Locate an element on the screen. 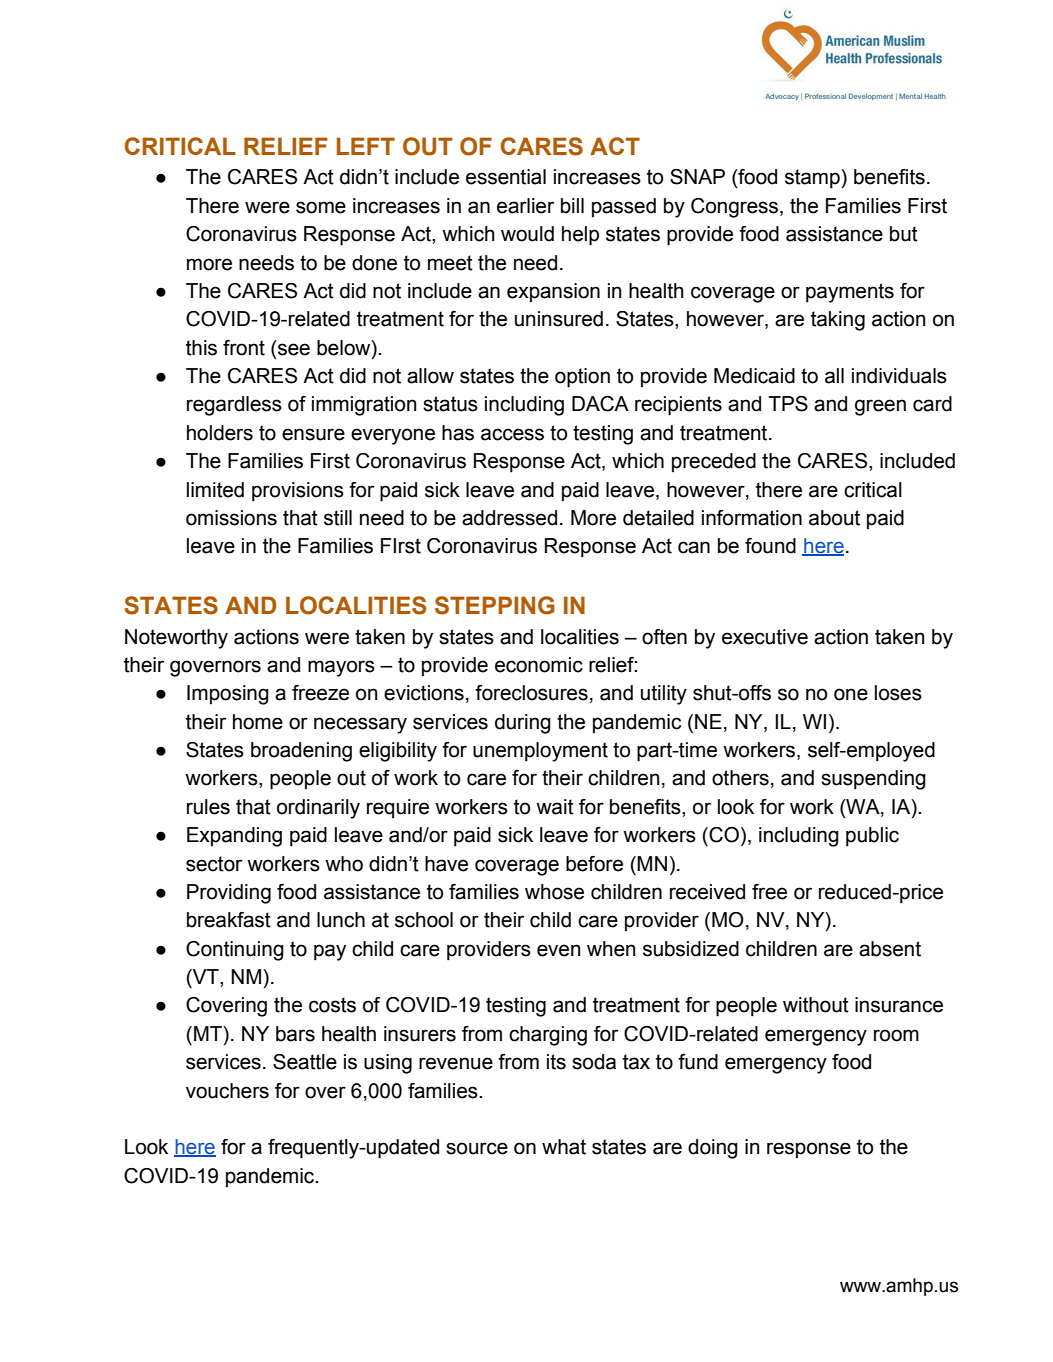  essential is located at coordinates (506, 177).
